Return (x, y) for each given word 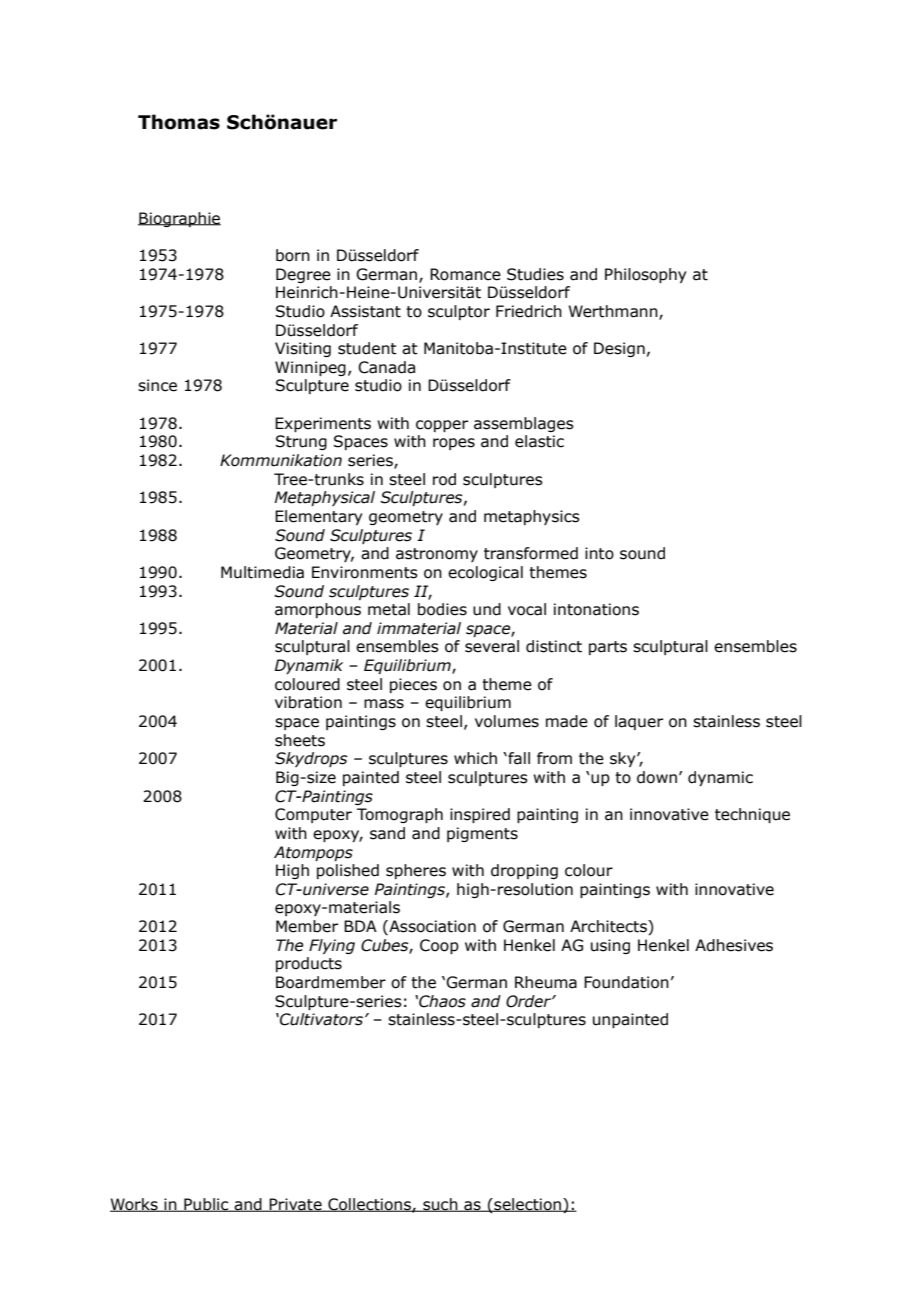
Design (619, 349)
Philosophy (645, 275)
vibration (308, 702)
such (440, 1205)
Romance (465, 274)
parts (608, 648)
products (309, 964)
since (157, 385)
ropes (454, 444)
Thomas (179, 122)
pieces (413, 685)
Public (206, 1205)
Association (431, 927)
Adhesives (734, 945)
